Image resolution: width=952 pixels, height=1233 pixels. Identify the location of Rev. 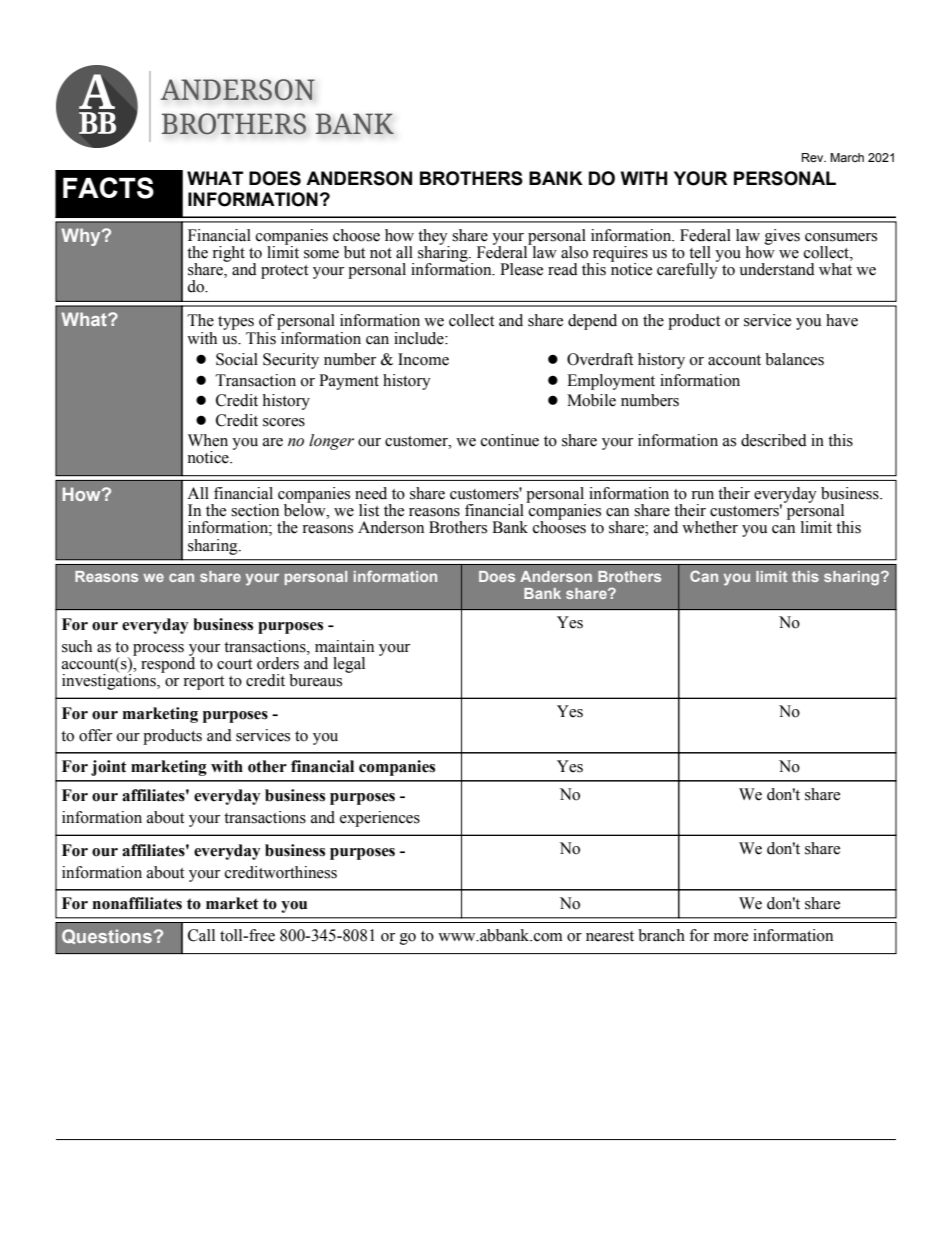
(814, 157).
